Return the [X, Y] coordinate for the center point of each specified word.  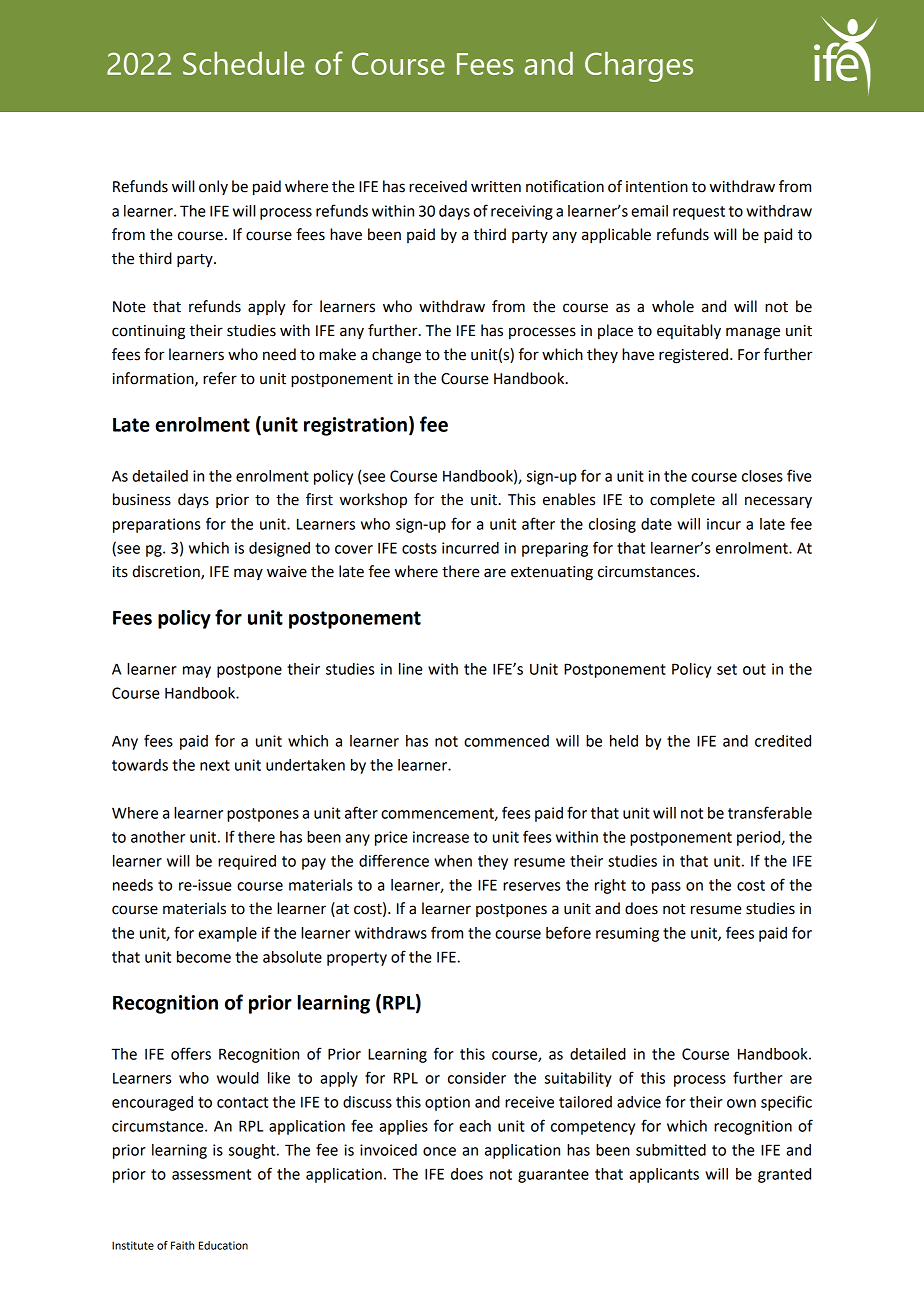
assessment [211, 1174]
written [496, 187]
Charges [639, 67]
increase [441, 837]
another [158, 837]
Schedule [243, 63]
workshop [373, 500]
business [142, 499]
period [760, 838]
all [729, 499]
